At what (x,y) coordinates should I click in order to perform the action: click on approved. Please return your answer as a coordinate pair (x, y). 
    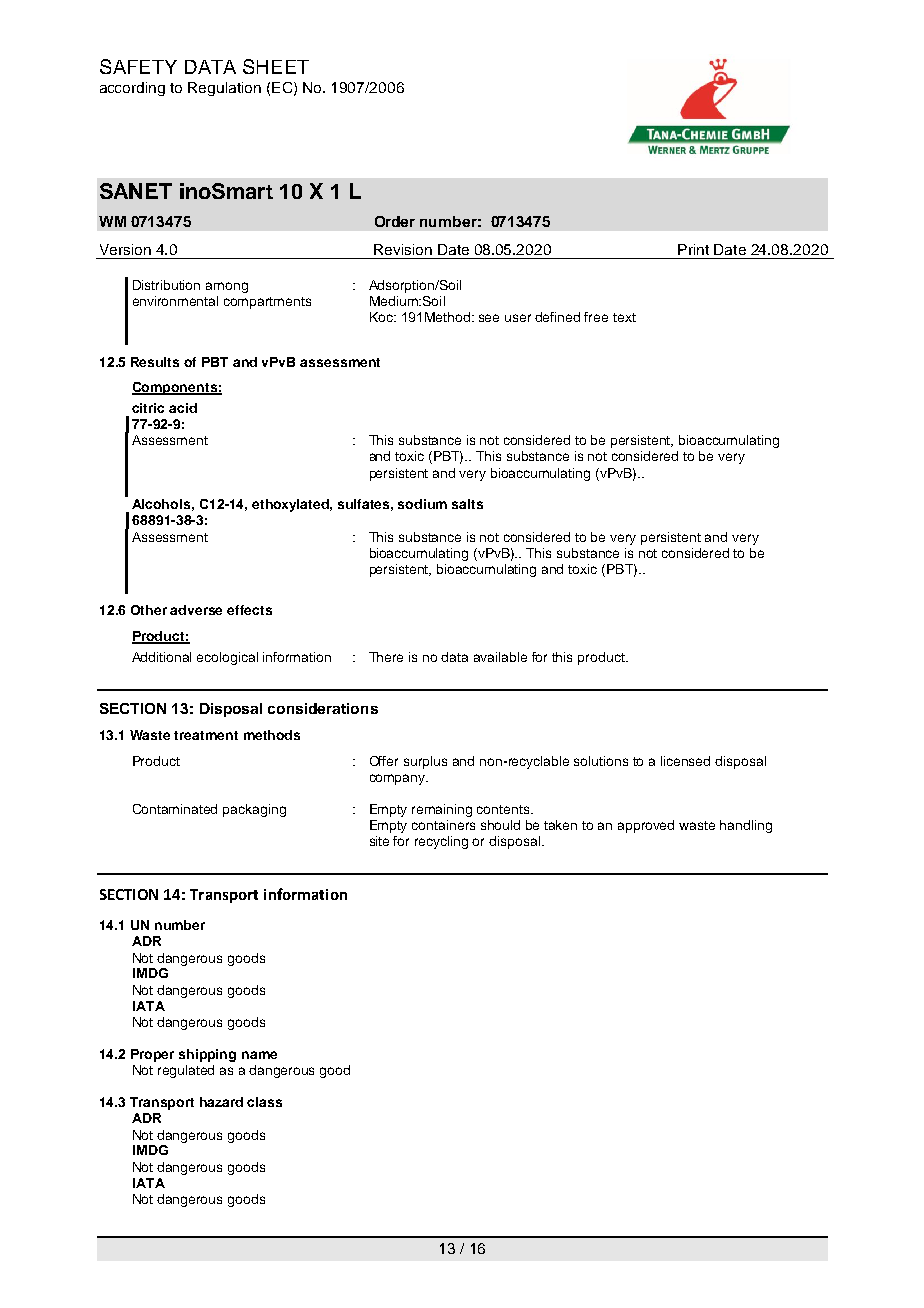
    Looking at the image, I should click on (646, 826).
